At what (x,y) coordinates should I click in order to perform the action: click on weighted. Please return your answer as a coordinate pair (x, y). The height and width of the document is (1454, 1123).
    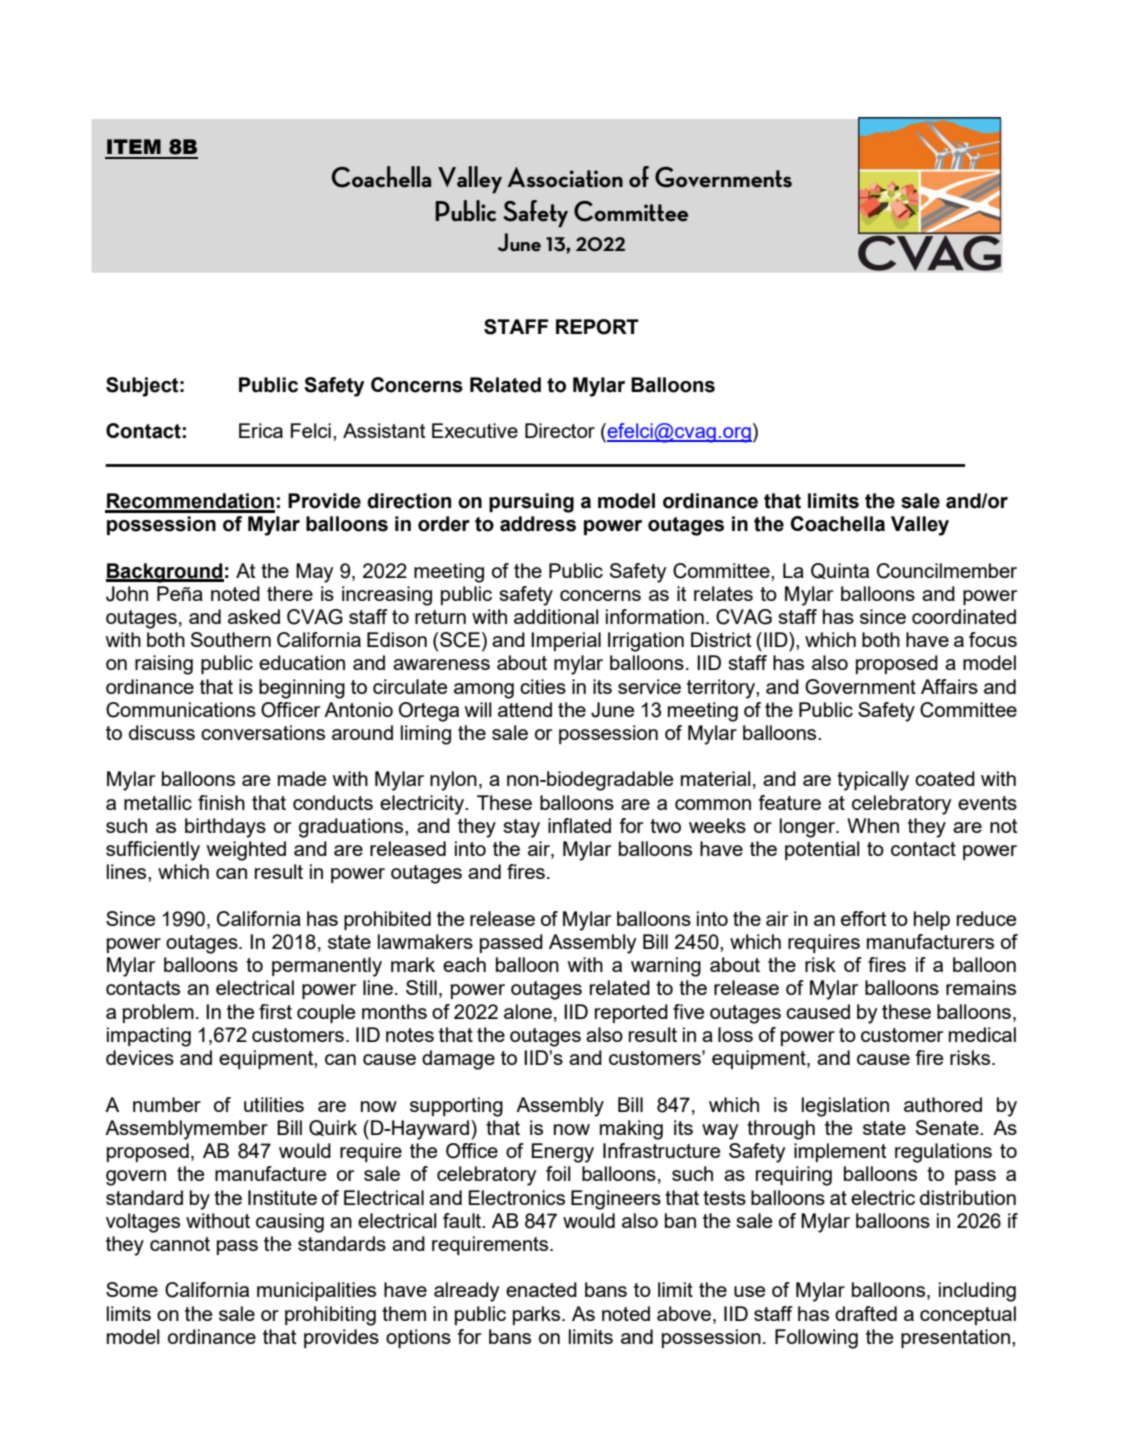
    Looking at the image, I should click on (246, 851).
